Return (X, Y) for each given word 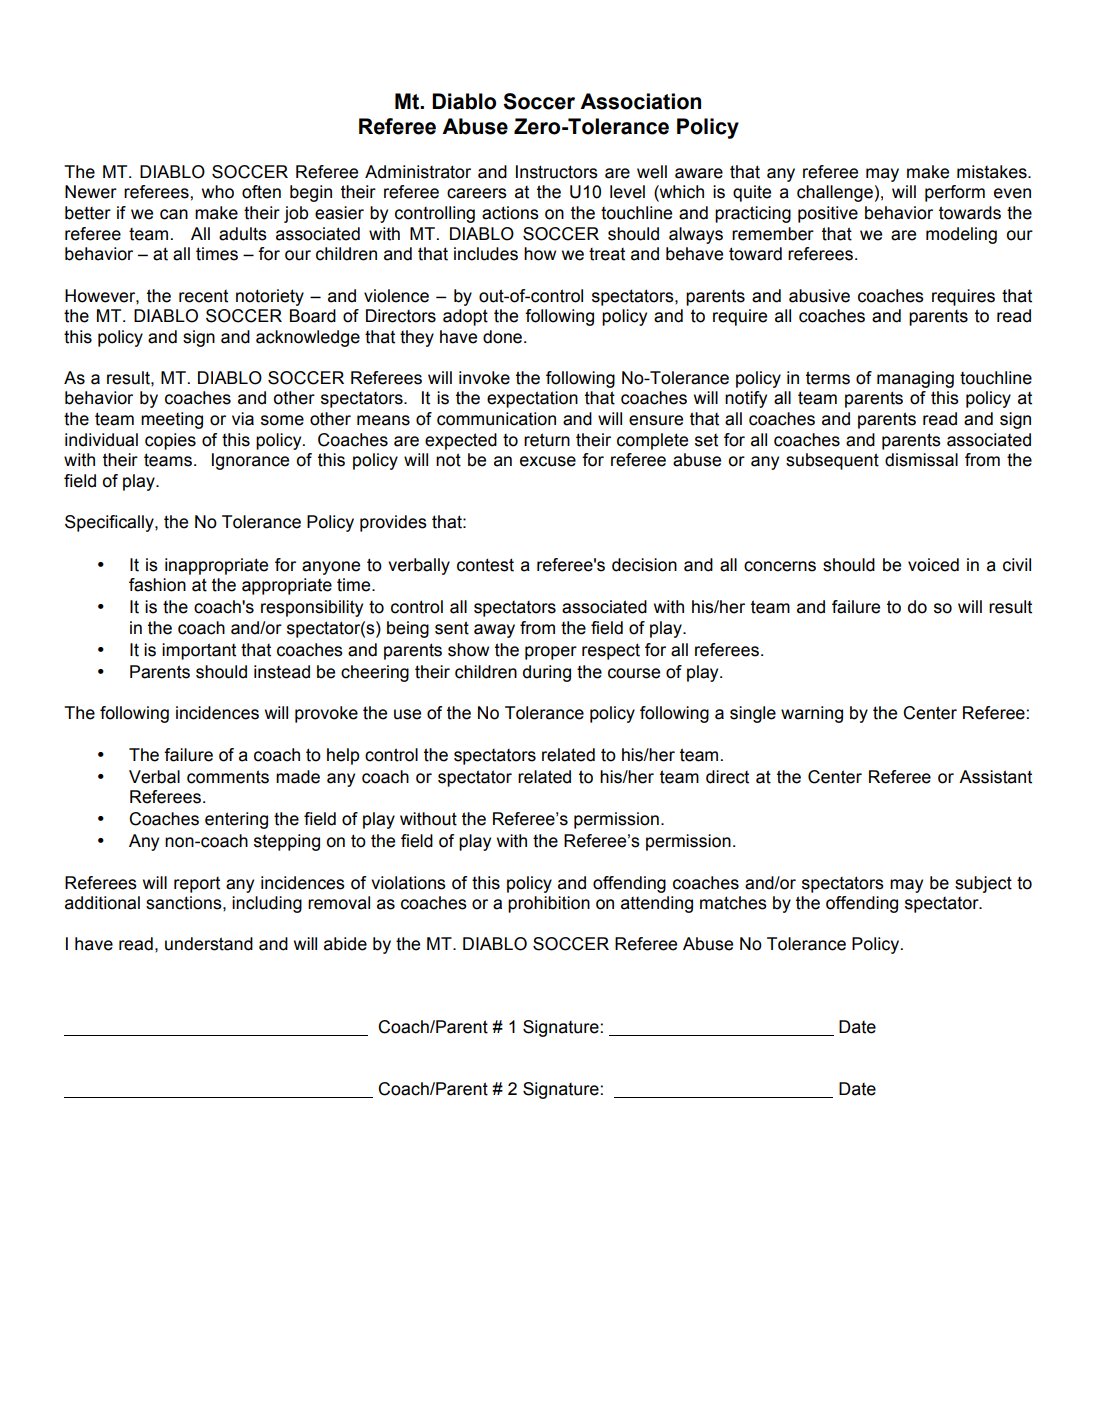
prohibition (549, 904)
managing (915, 379)
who (218, 192)
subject (983, 884)
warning (812, 714)
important (199, 651)
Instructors (557, 172)
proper (551, 653)
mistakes (993, 172)
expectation (532, 399)
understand (209, 944)
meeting (172, 420)
